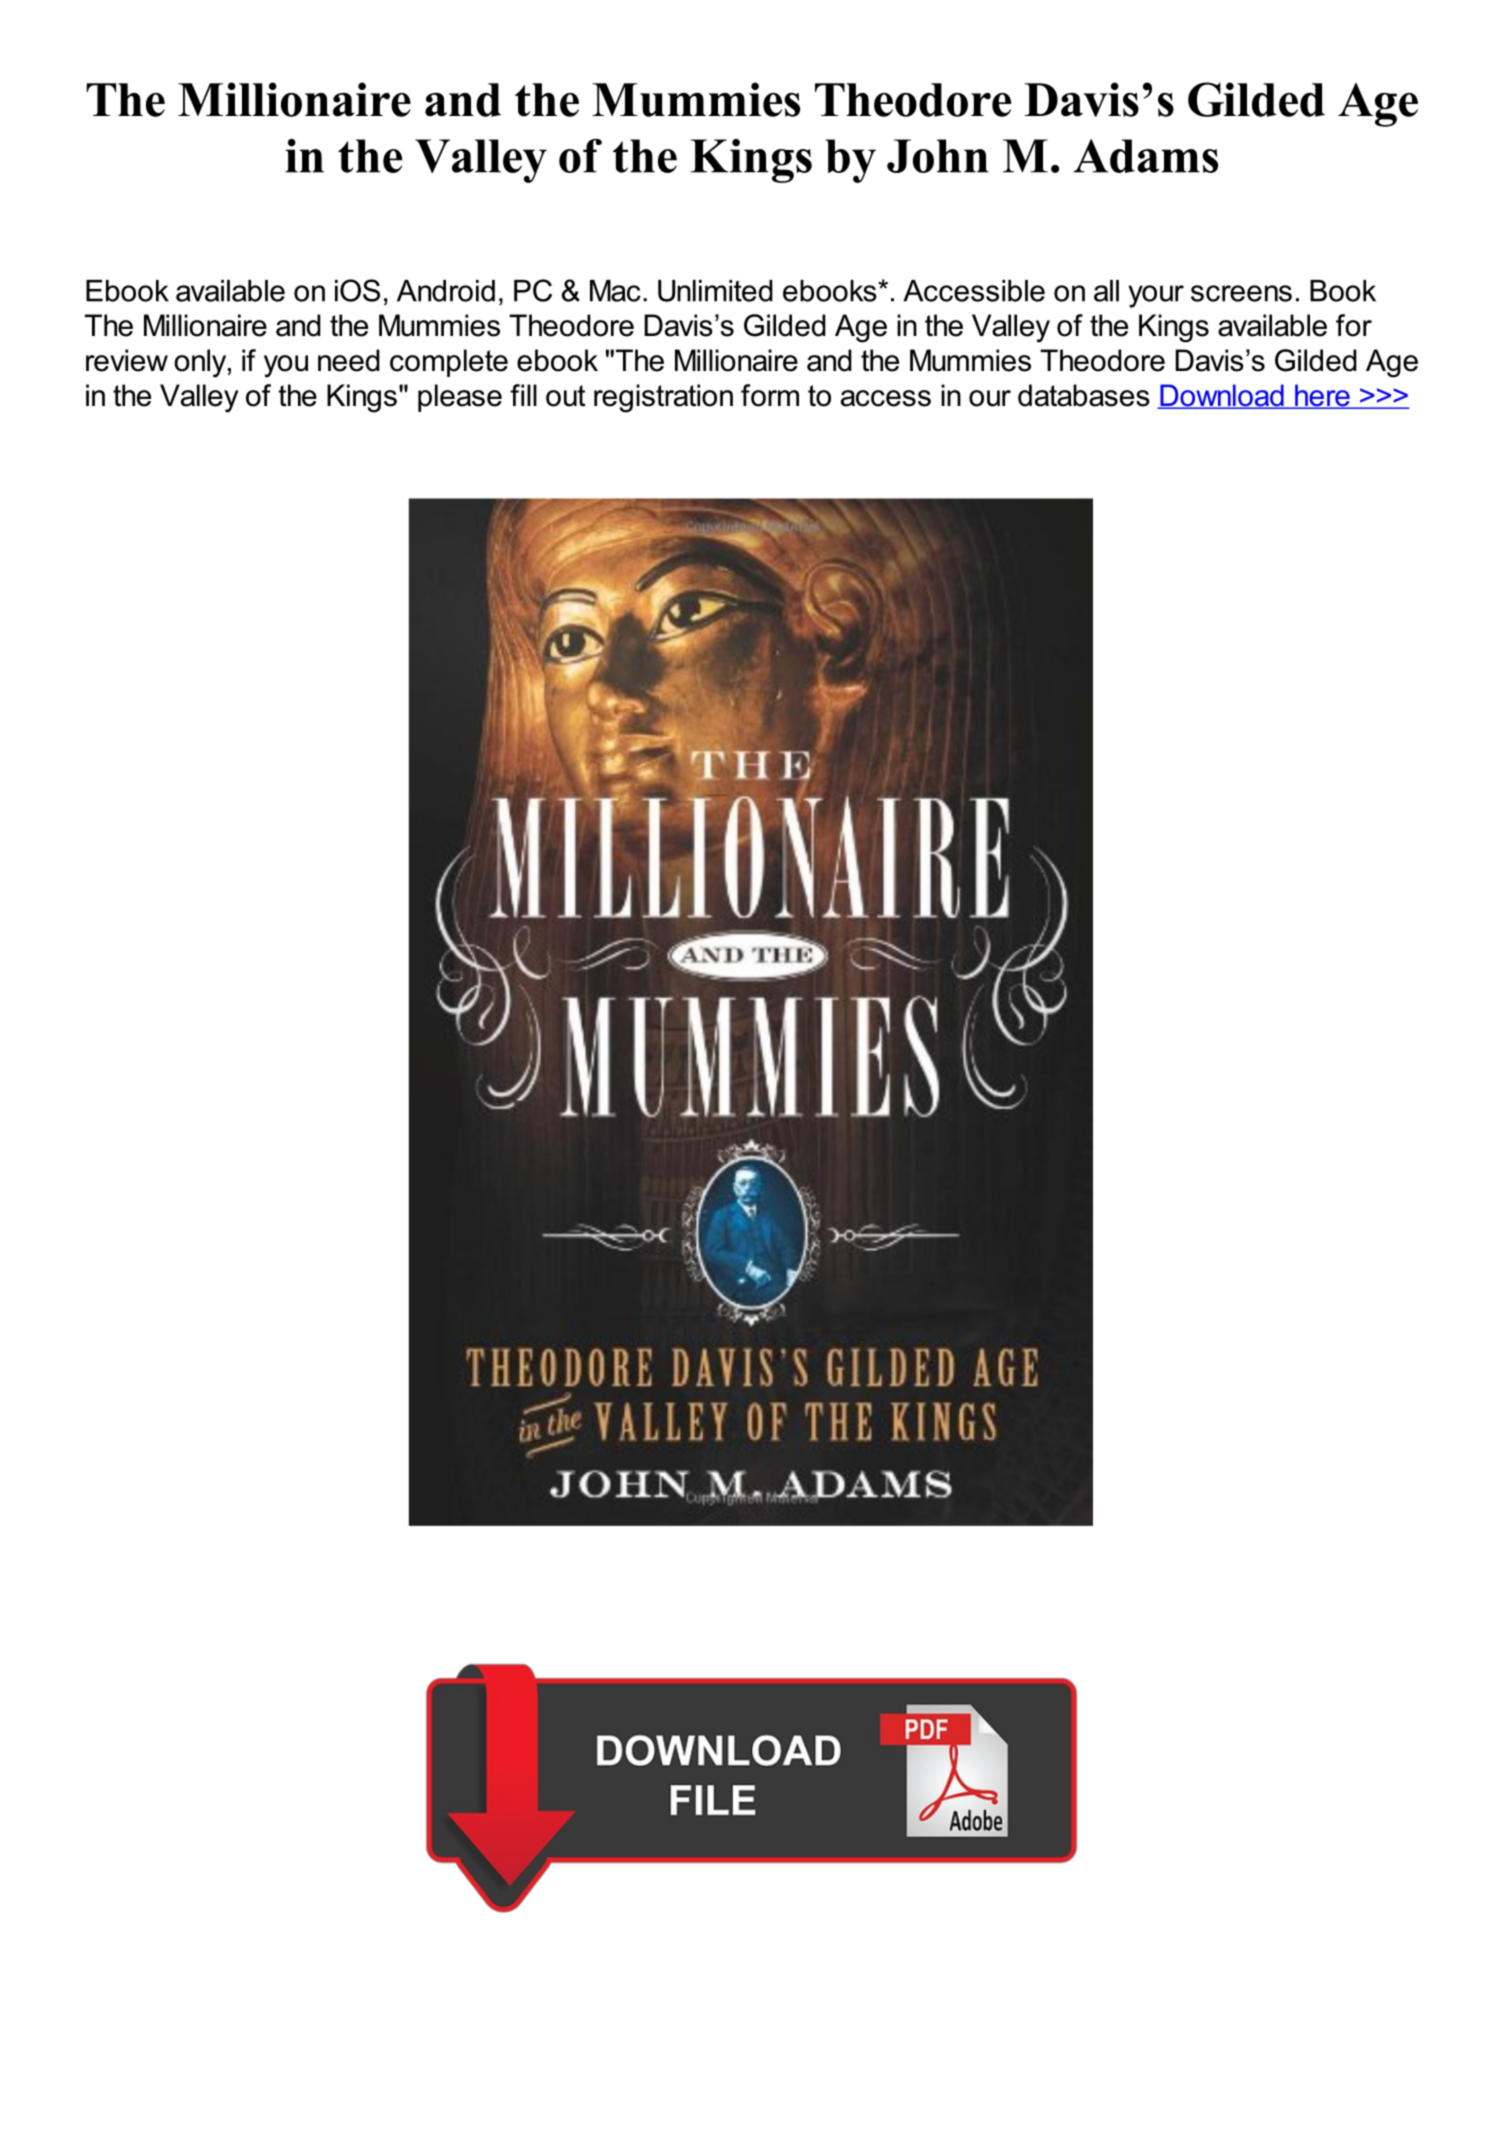 The image size is (1504, 2129). What do you see at coordinates (938, 156) in the document?
I see `John` at bounding box center [938, 156].
